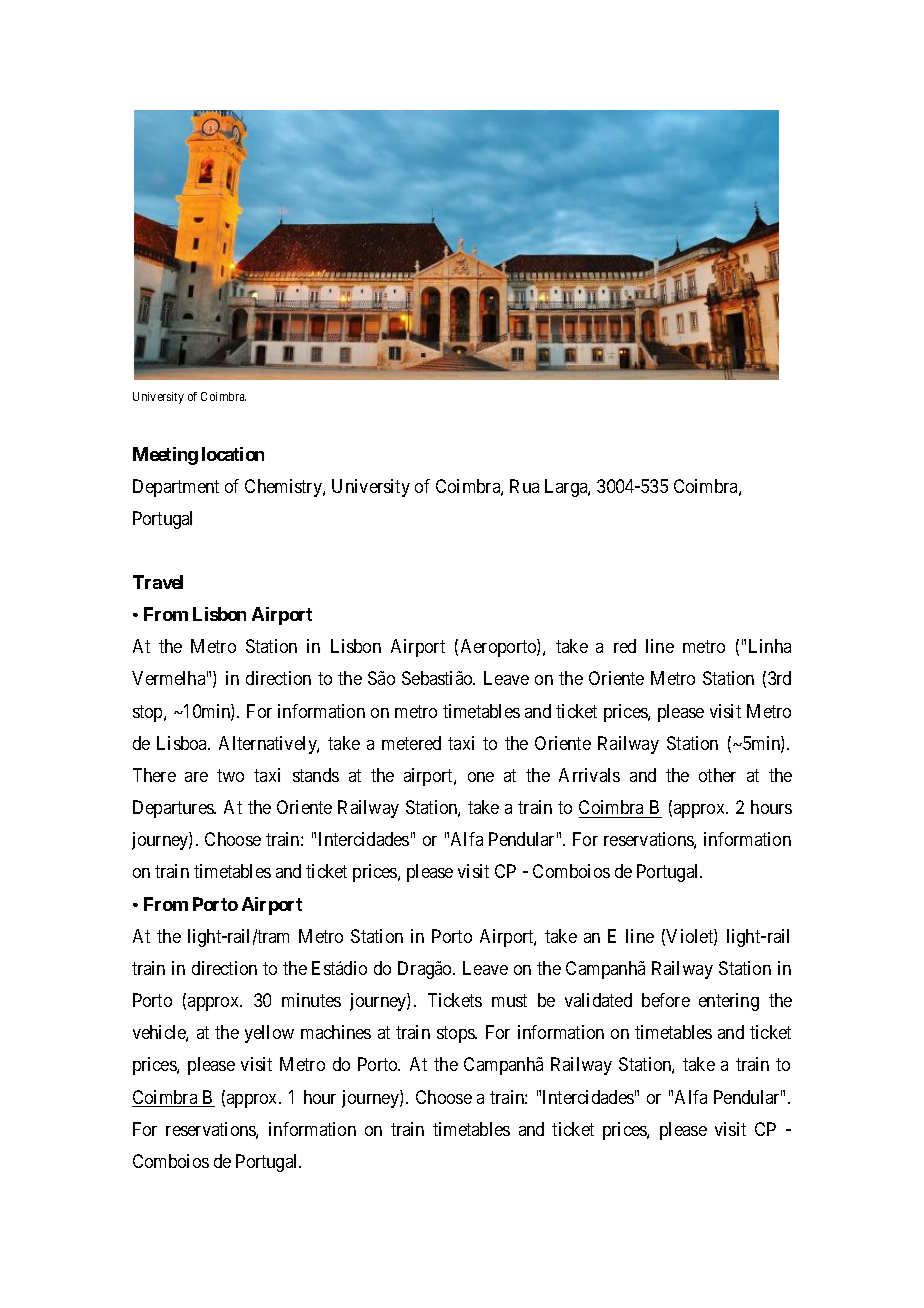 The height and width of the screenshot is (1308, 924). What do you see at coordinates (411, 743) in the screenshot?
I see `metered` at bounding box center [411, 743].
